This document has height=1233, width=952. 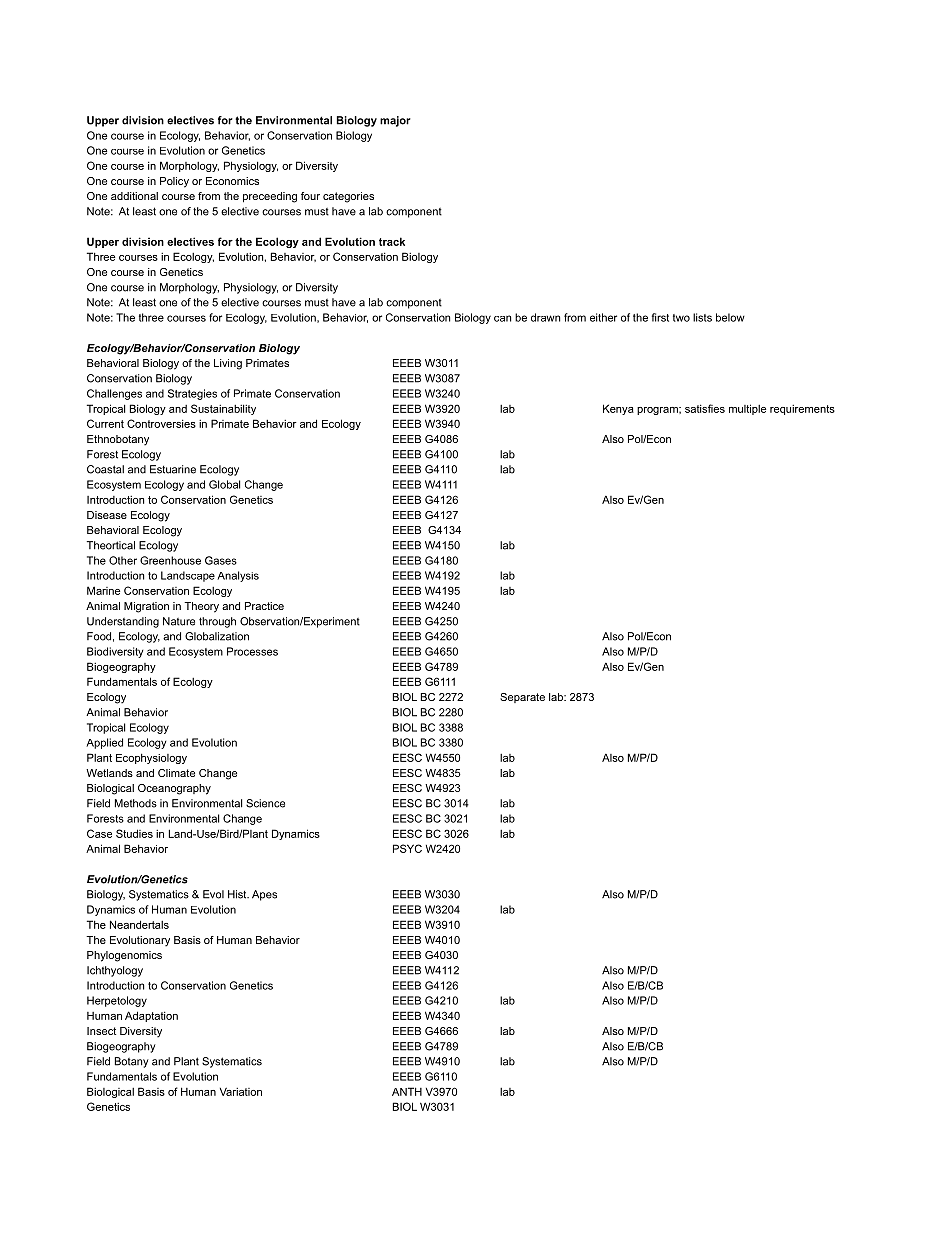 I want to click on can, so click(x=502, y=318).
